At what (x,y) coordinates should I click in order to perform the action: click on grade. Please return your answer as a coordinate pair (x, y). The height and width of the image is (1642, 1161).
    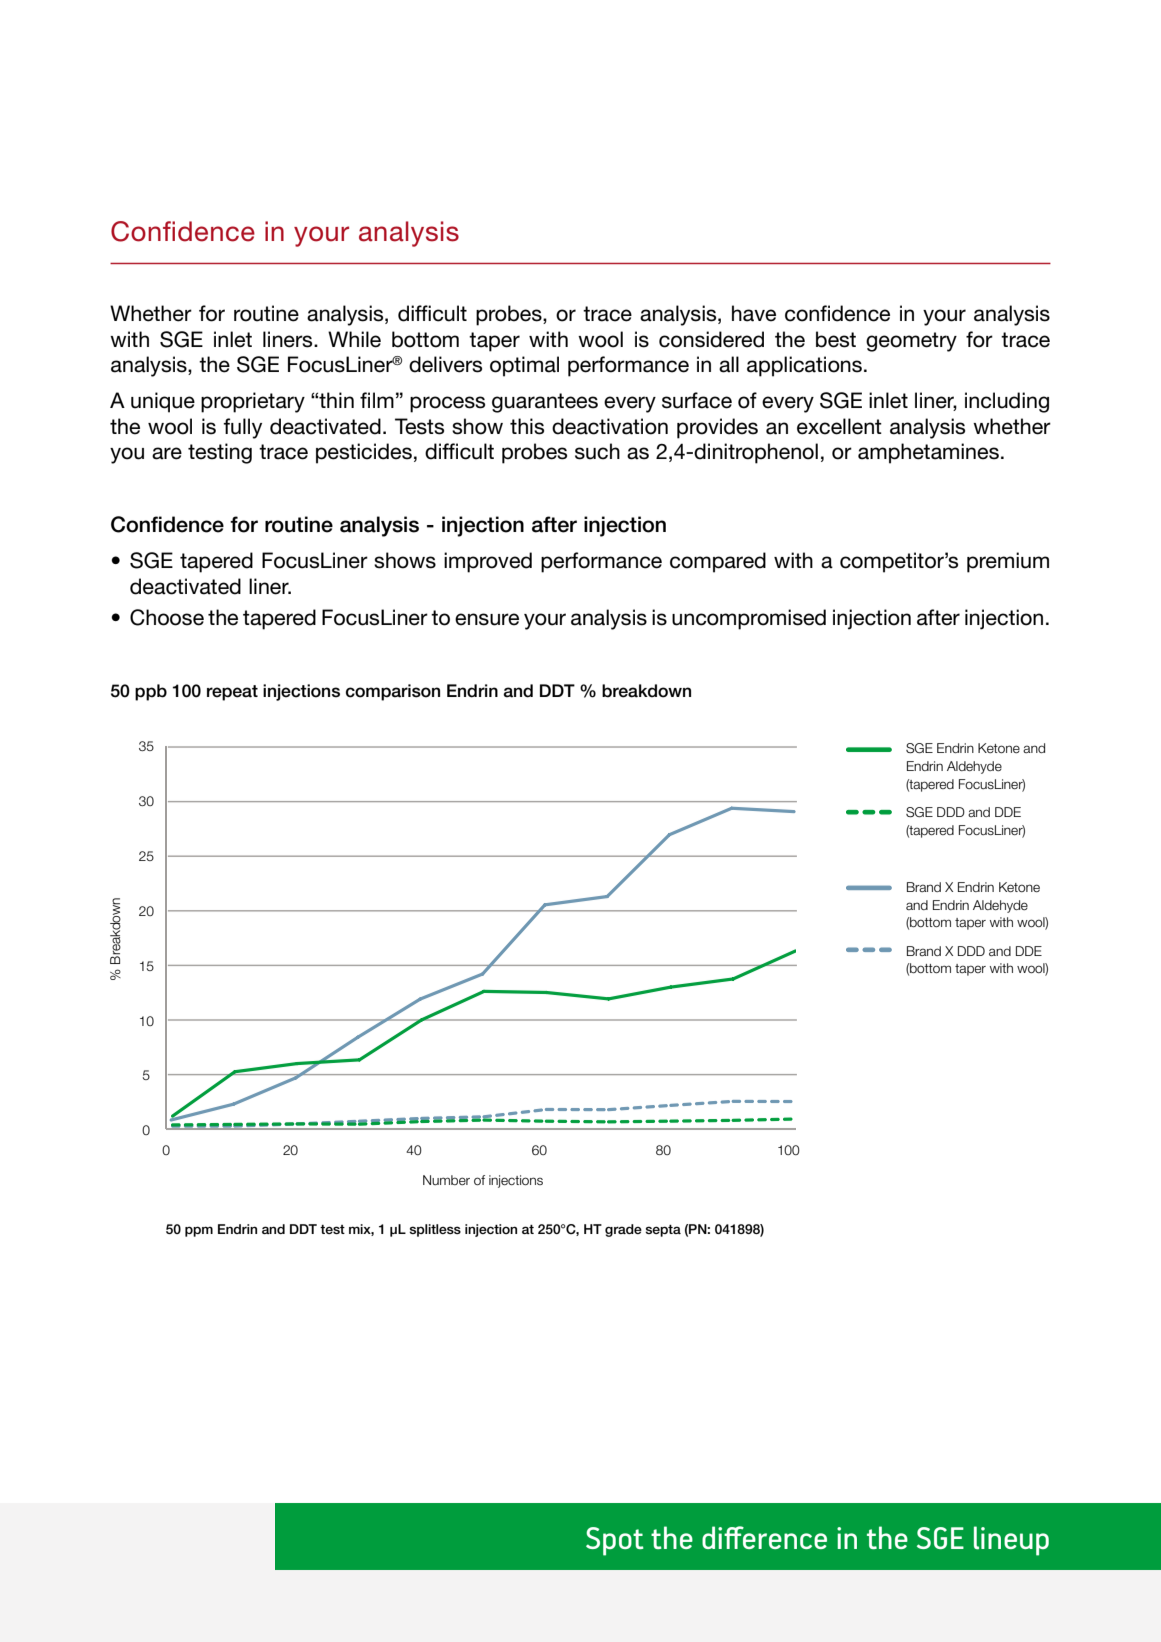
    Looking at the image, I should click on (623, 1230).
